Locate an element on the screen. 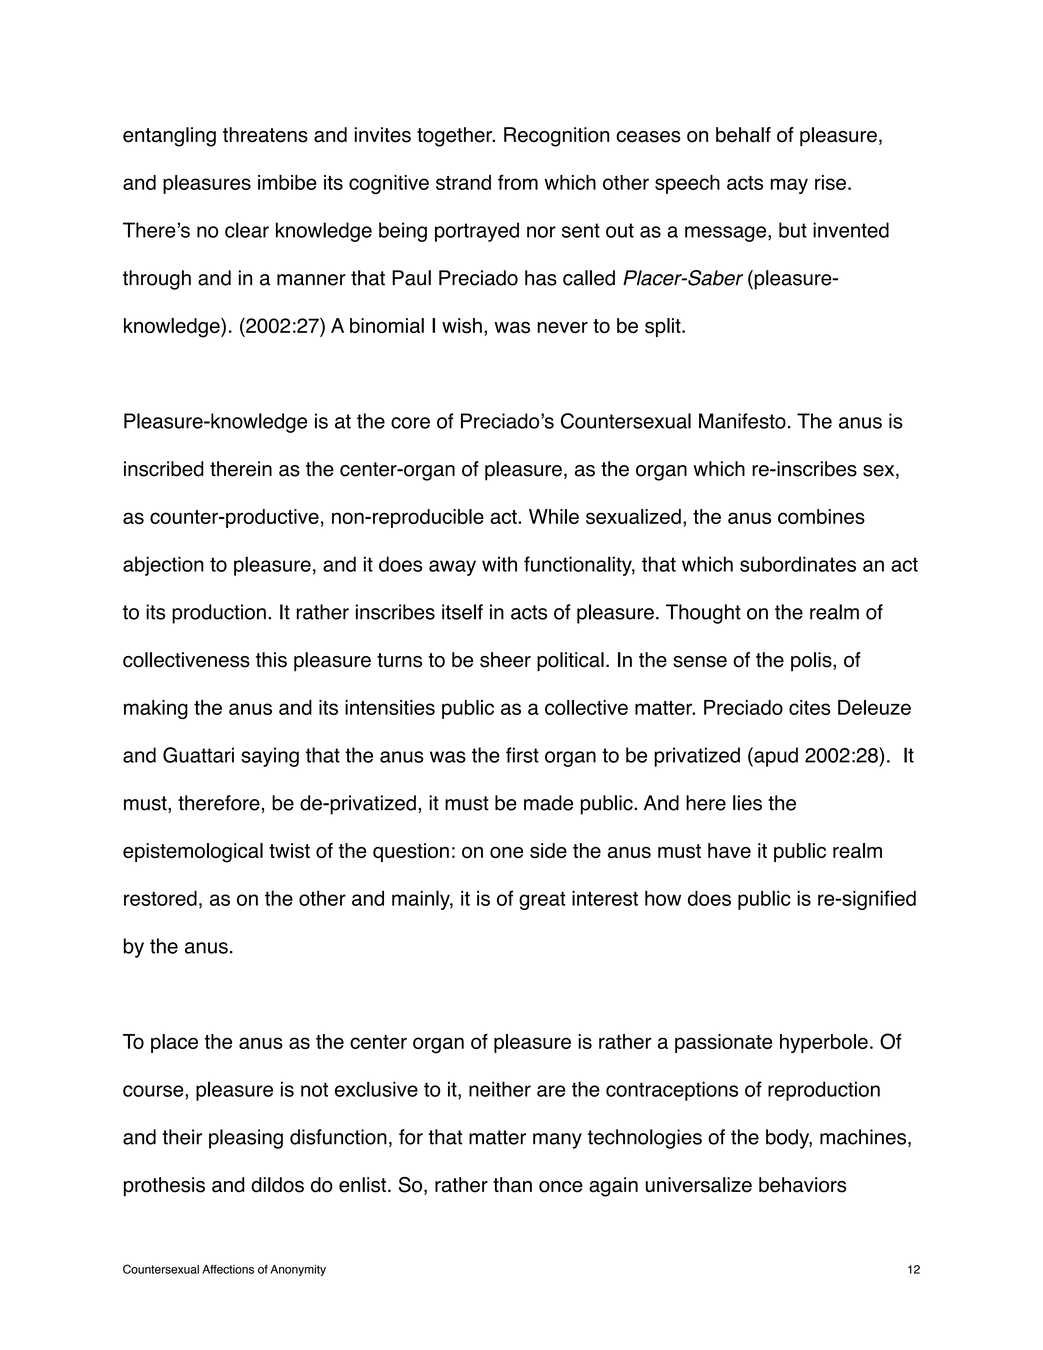 The height and width of the screenshot is (1350, 1043). from is located at coordinates (518, 182).
